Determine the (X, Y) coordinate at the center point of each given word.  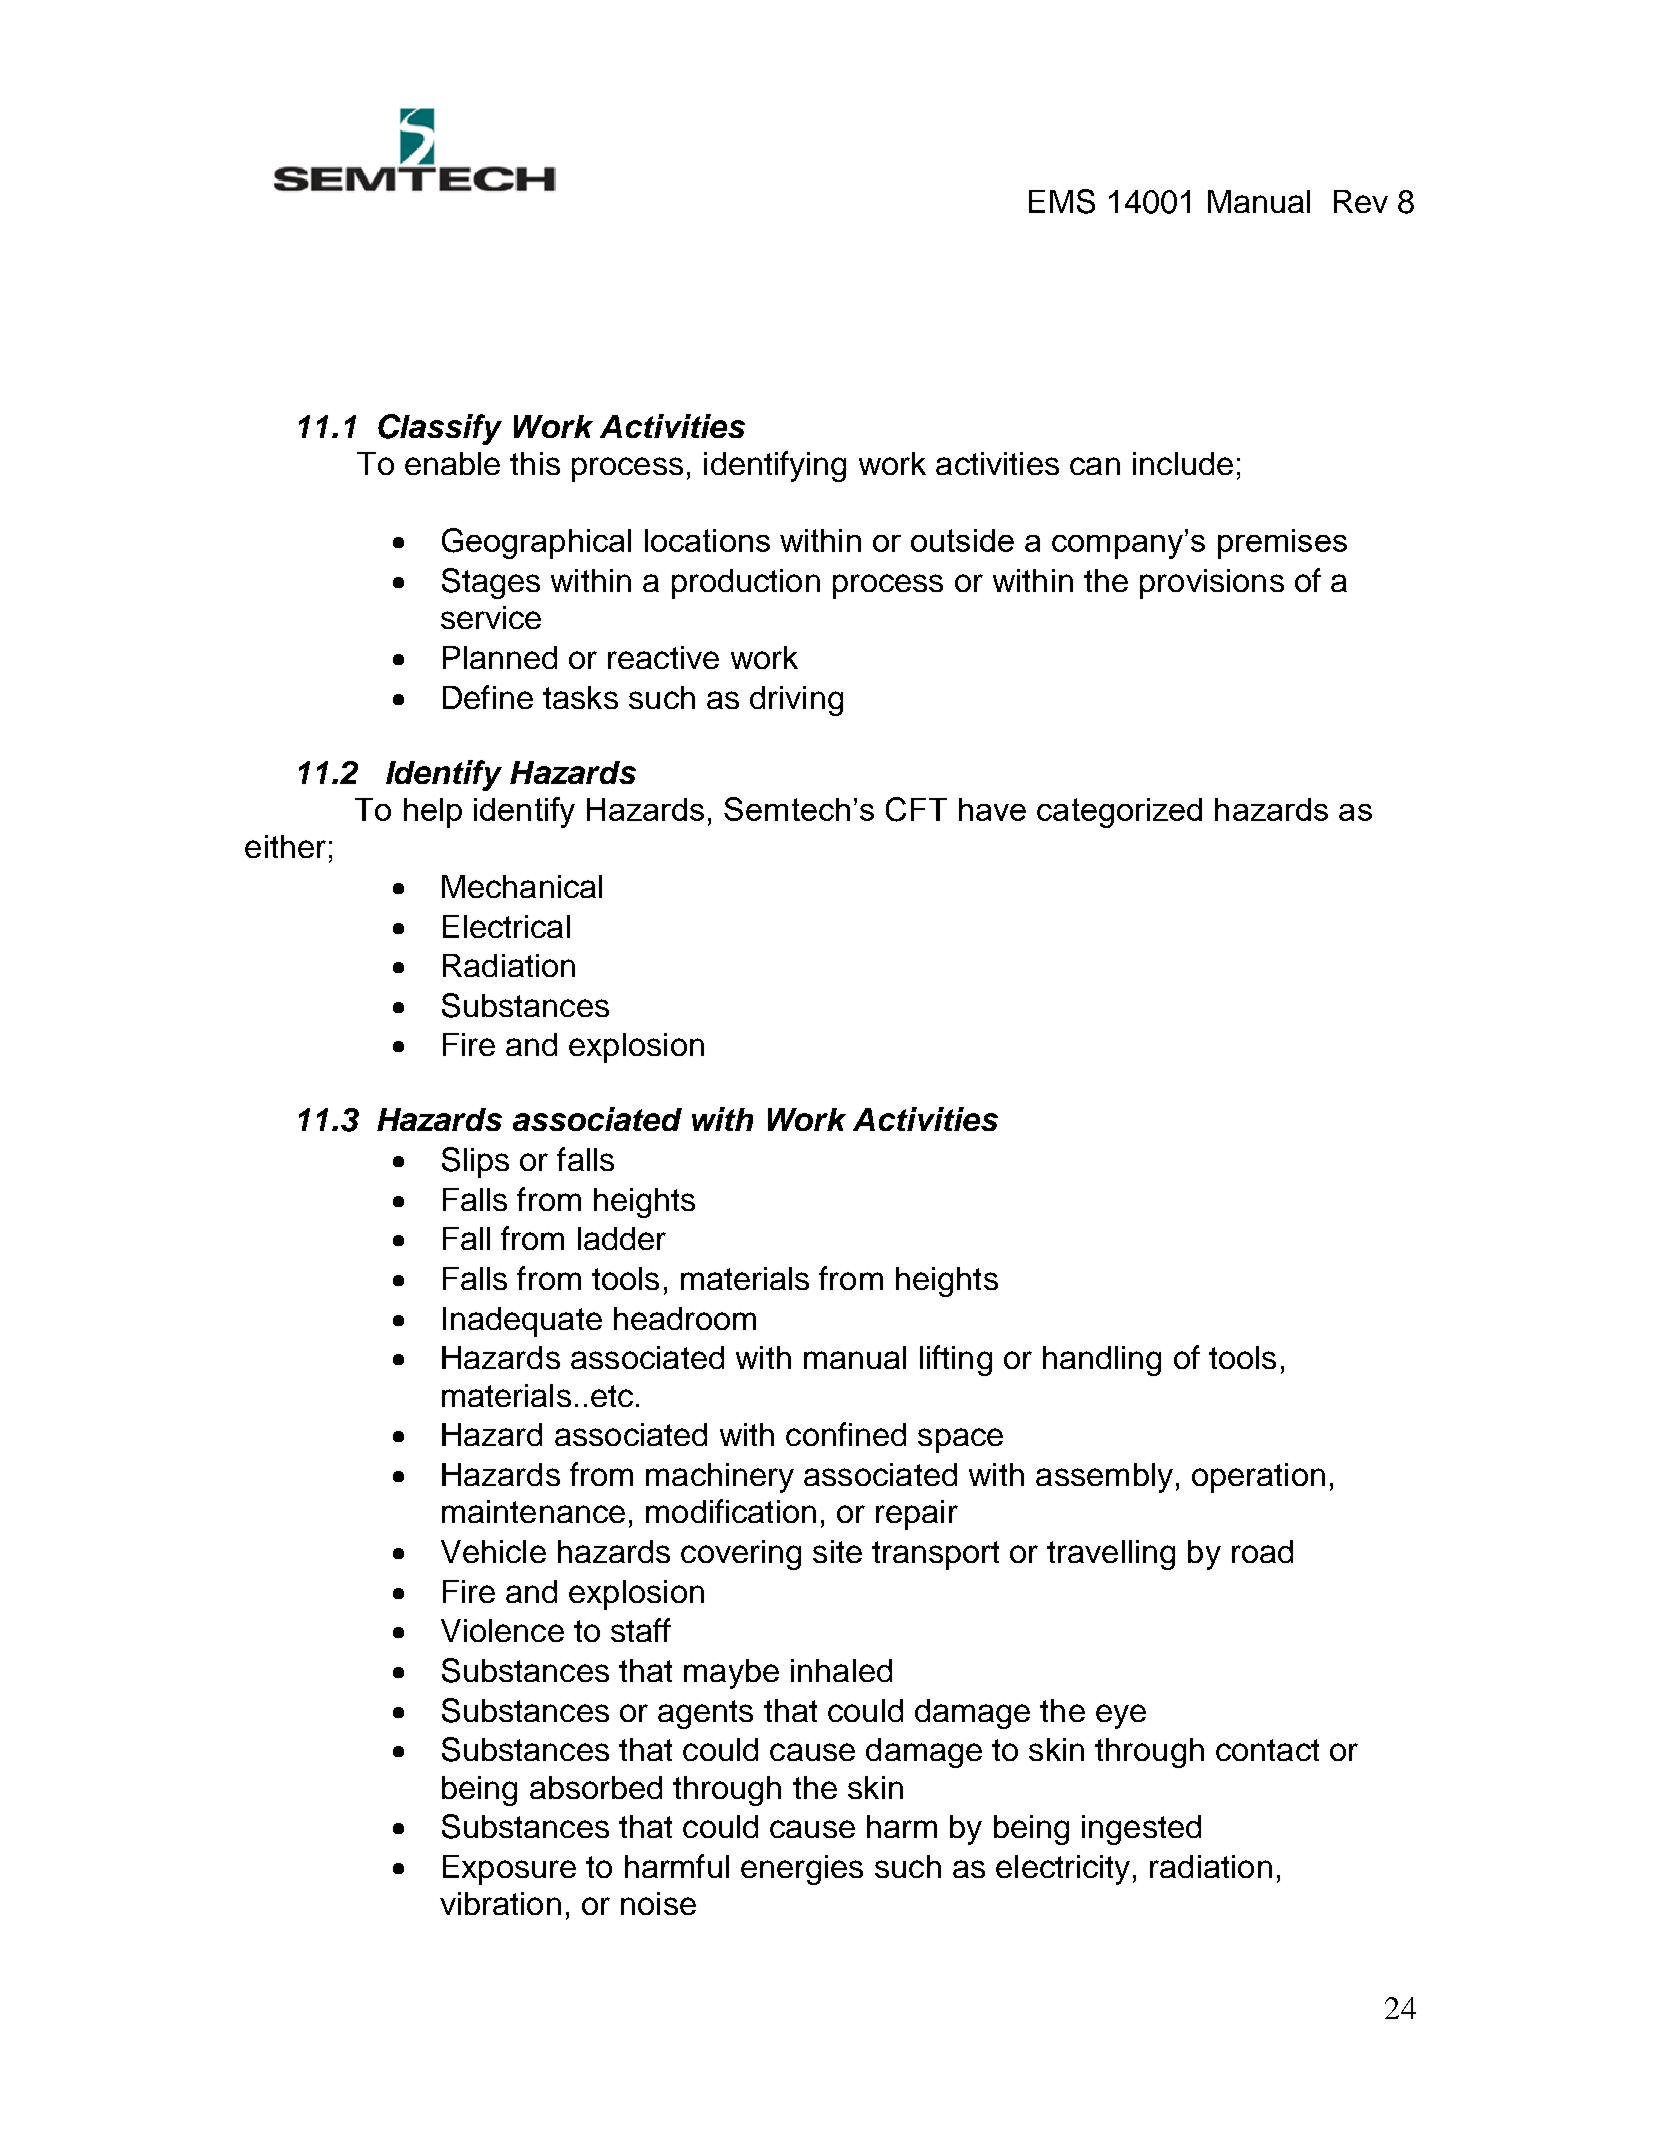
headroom (685, 1318)
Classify (440, 429)
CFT (916, 809)
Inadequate (522, 1322)
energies (802, 1870)
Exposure (509, 1870)
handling (1102, 1361)
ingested (1141, 1830)
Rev (1361, 201)
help (433, 813)
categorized (1119, 813)
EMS (1062, 201)
